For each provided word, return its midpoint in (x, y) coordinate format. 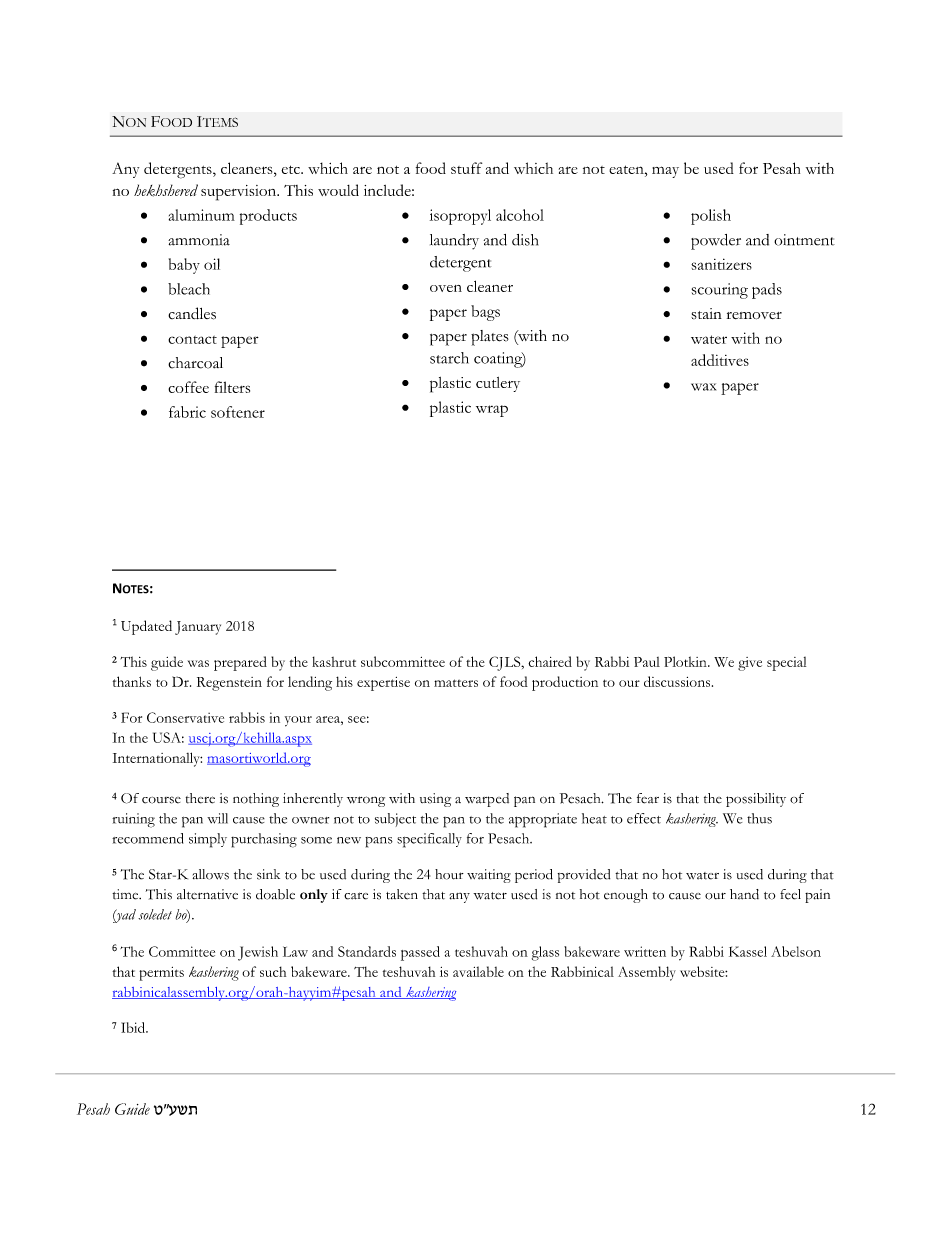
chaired (550, 661)
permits (161, 974)
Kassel (748, 951)
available (478, 971)
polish (711, 217)
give (750, 664)
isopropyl (460, 217)
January (198, 628)
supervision (240, 193)
